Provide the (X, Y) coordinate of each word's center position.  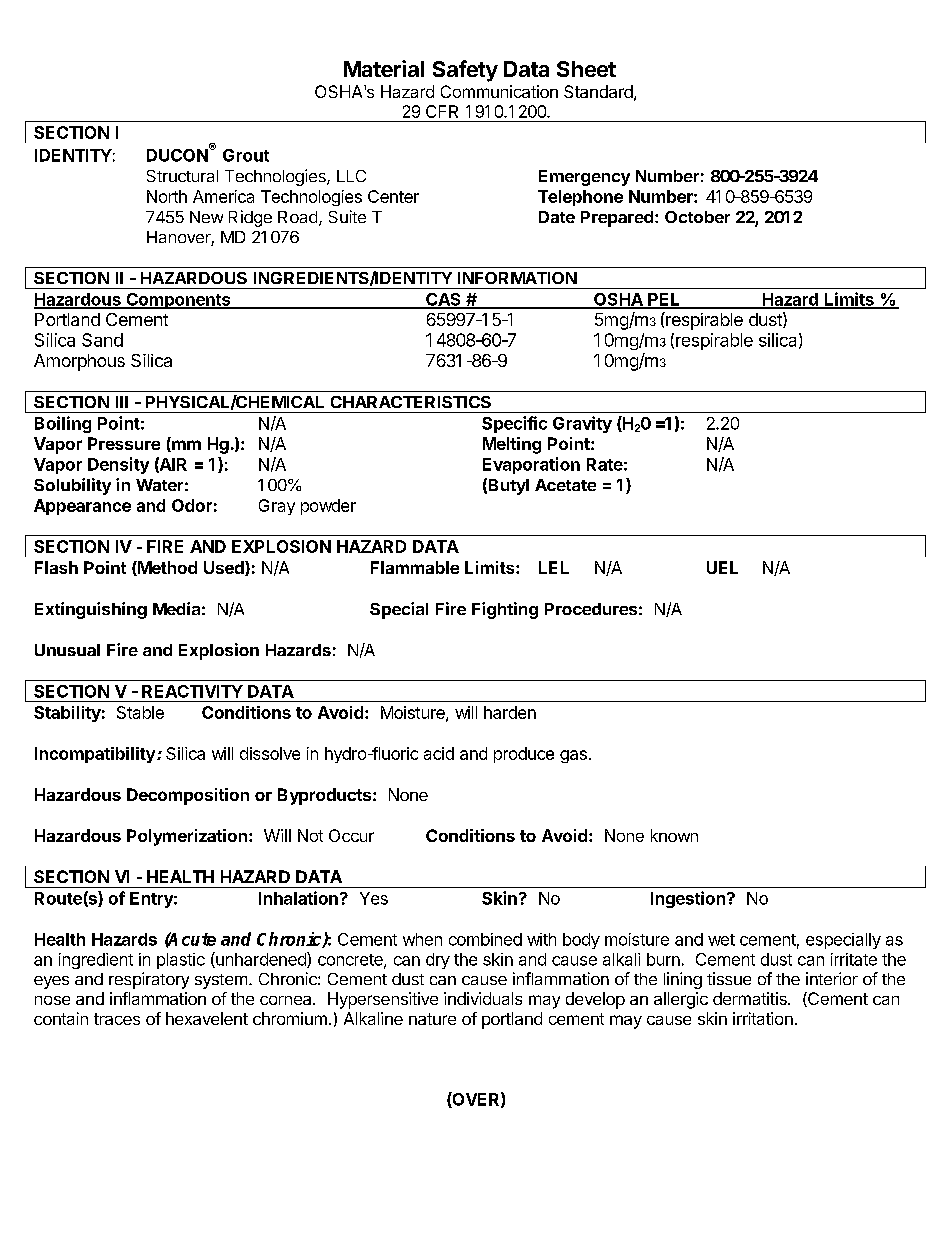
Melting (512, 445)
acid (439, 753)
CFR (442, 111)
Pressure (124, 443)
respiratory (149, 980)
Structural (182, 176)
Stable (140, 712)
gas (573, 756)
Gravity (582, 424)
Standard (598, 91)
